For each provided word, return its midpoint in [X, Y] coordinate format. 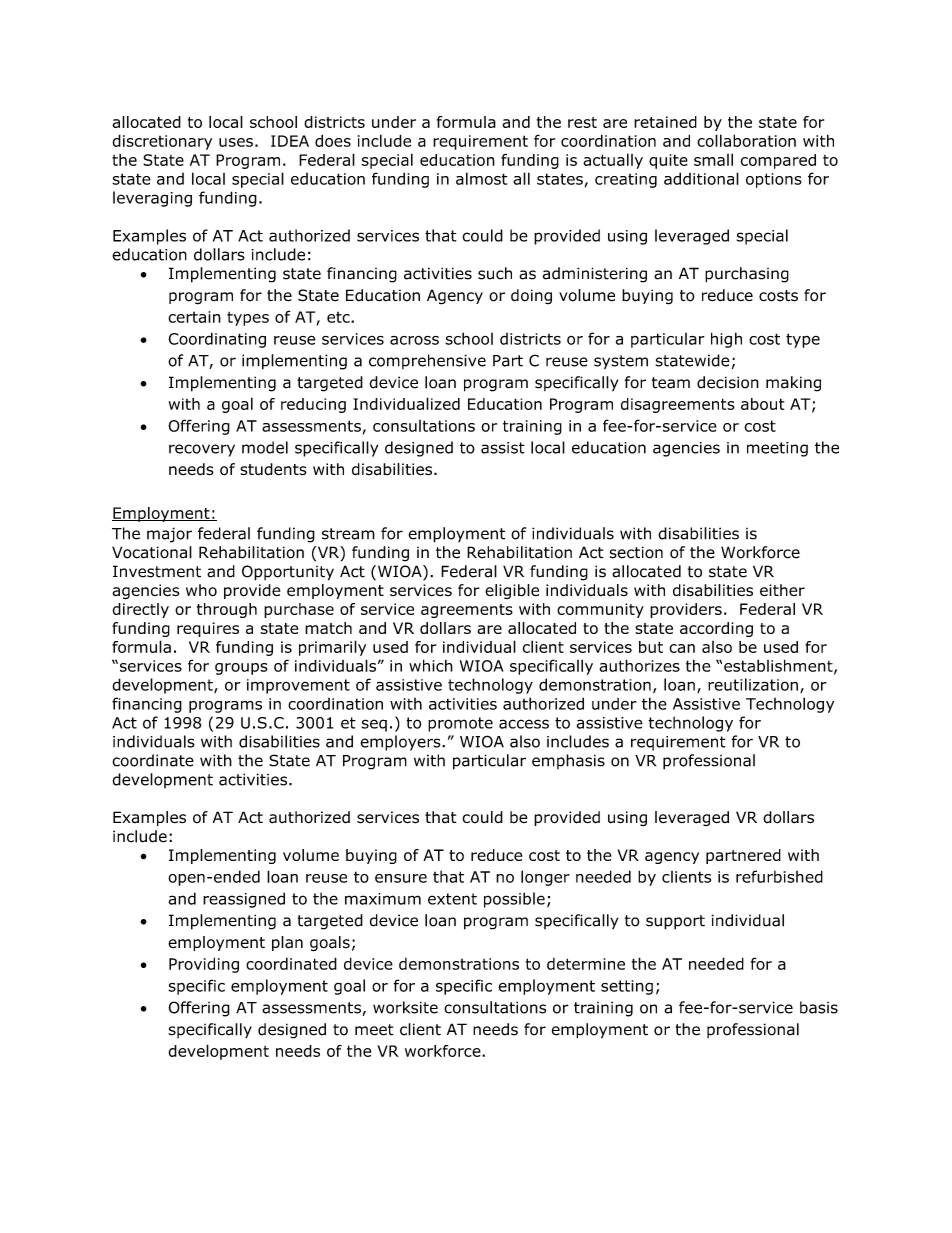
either [782, 590]
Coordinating [217, 340]
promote [460, 724]
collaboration [746, 140]
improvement [298, 686]
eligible [512, 591]
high [726, 340]
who [201, 590]
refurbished [779, 876]
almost [481, 178]
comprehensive [427, 361]
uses [236, 142]
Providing [204, 965]
